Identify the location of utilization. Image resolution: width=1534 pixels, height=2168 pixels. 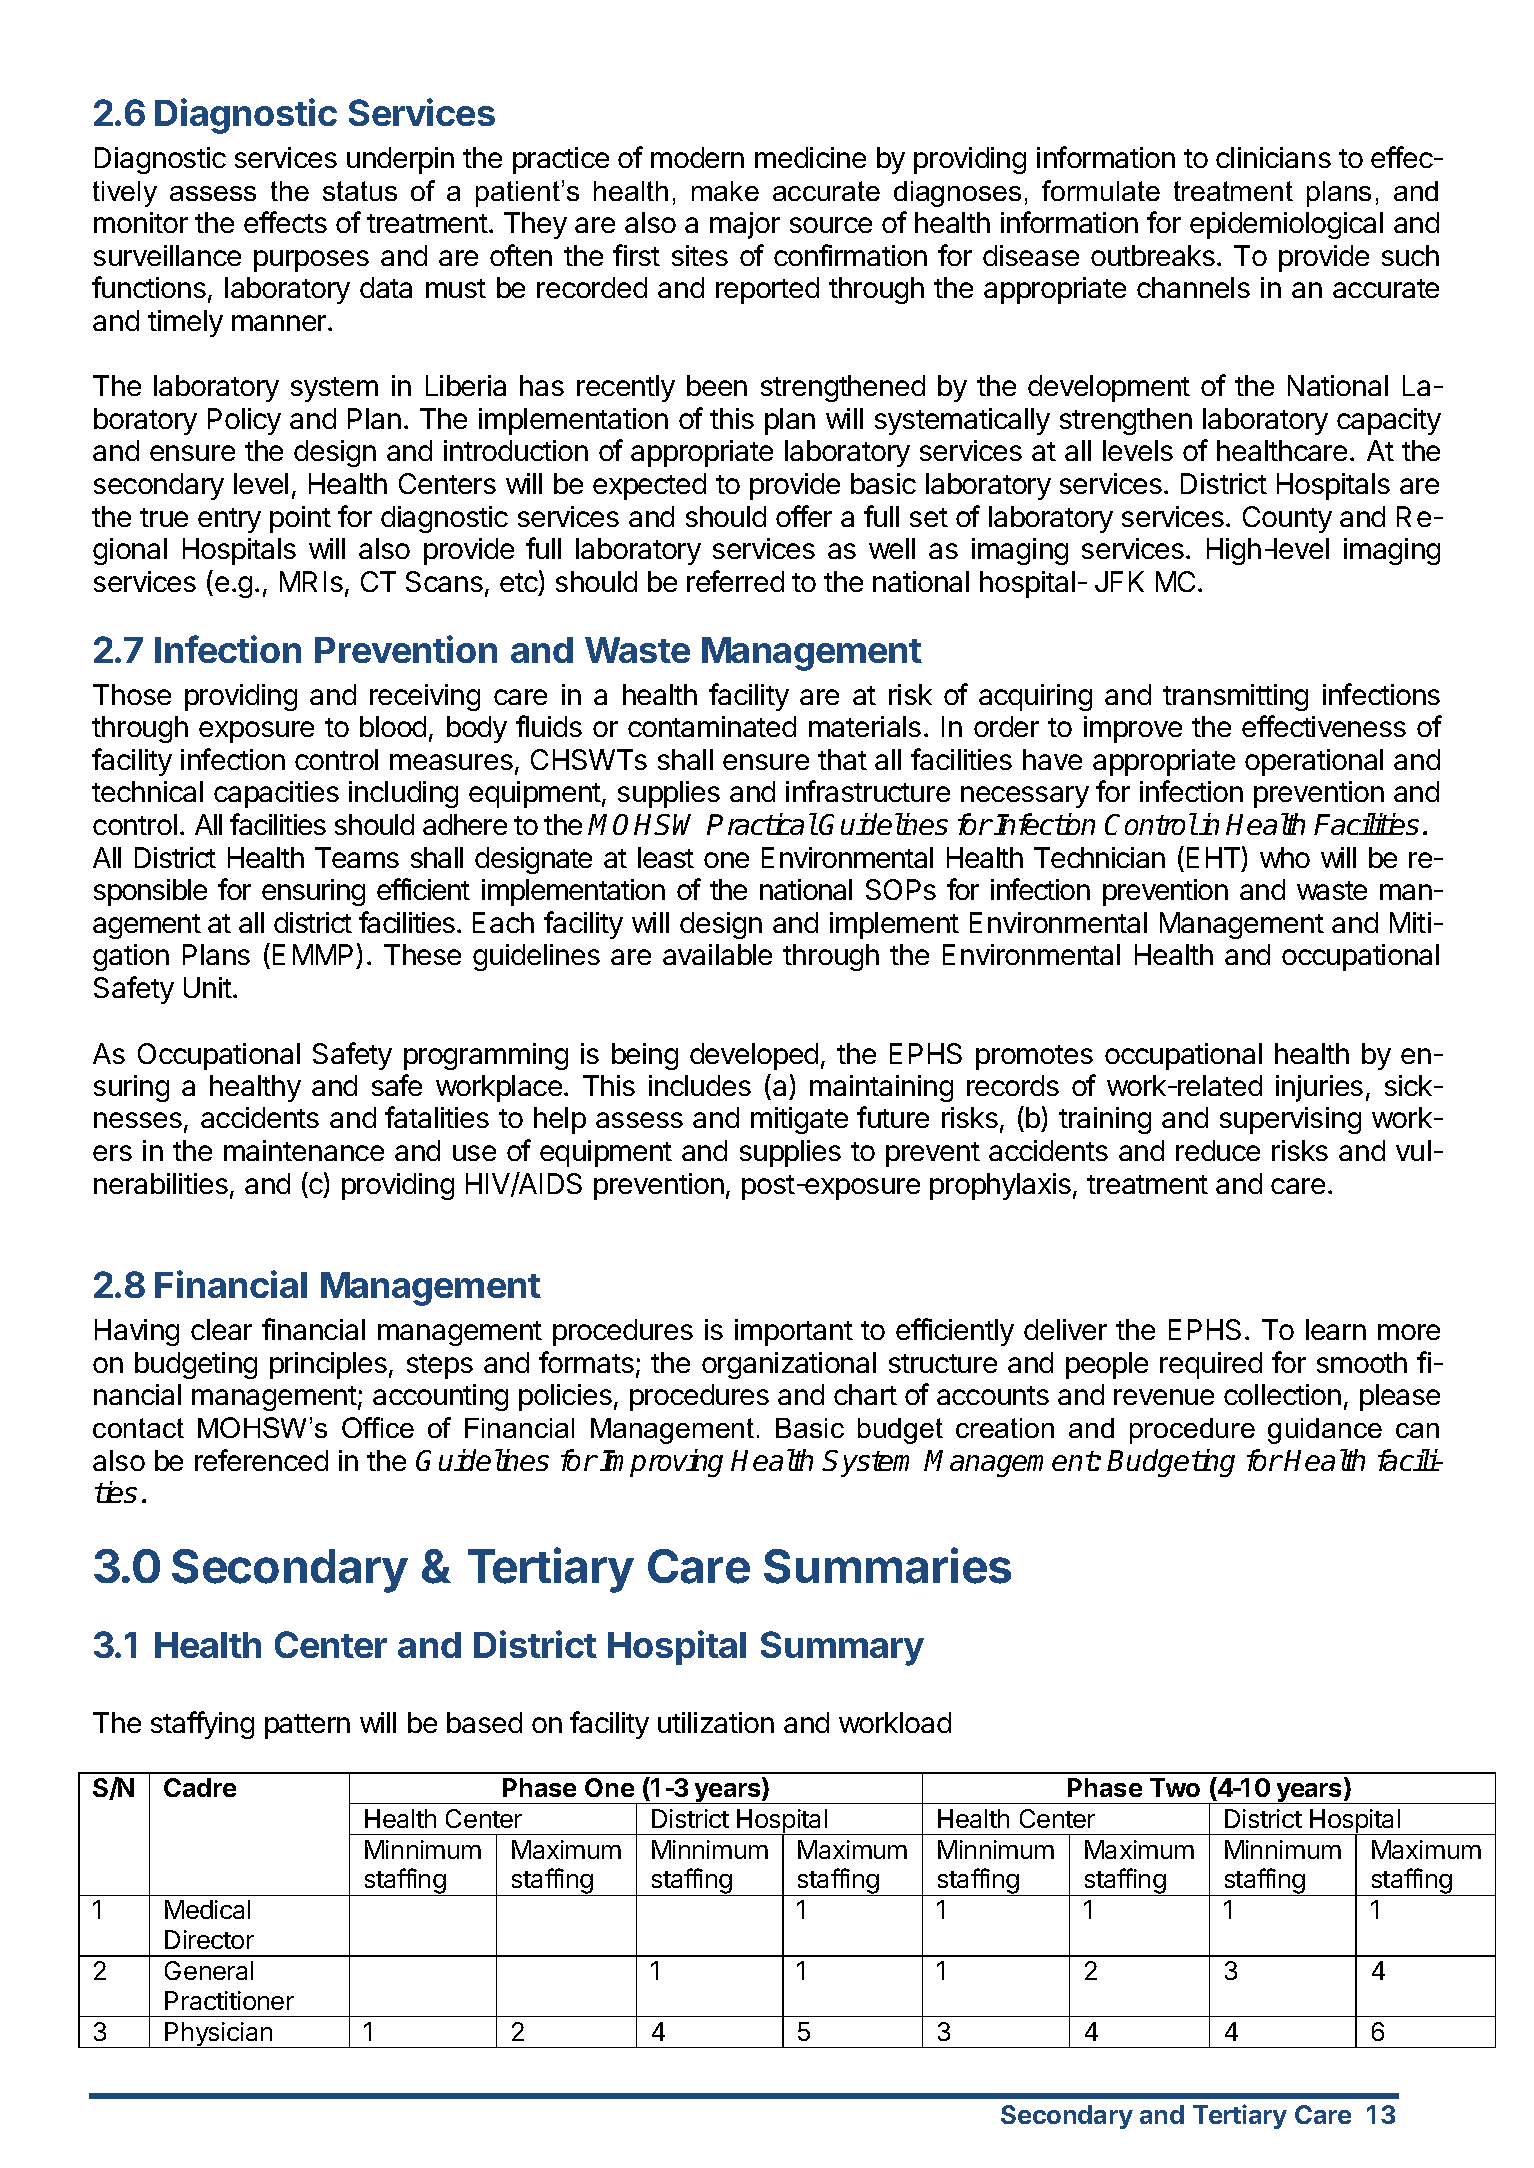
(716, 1722).
